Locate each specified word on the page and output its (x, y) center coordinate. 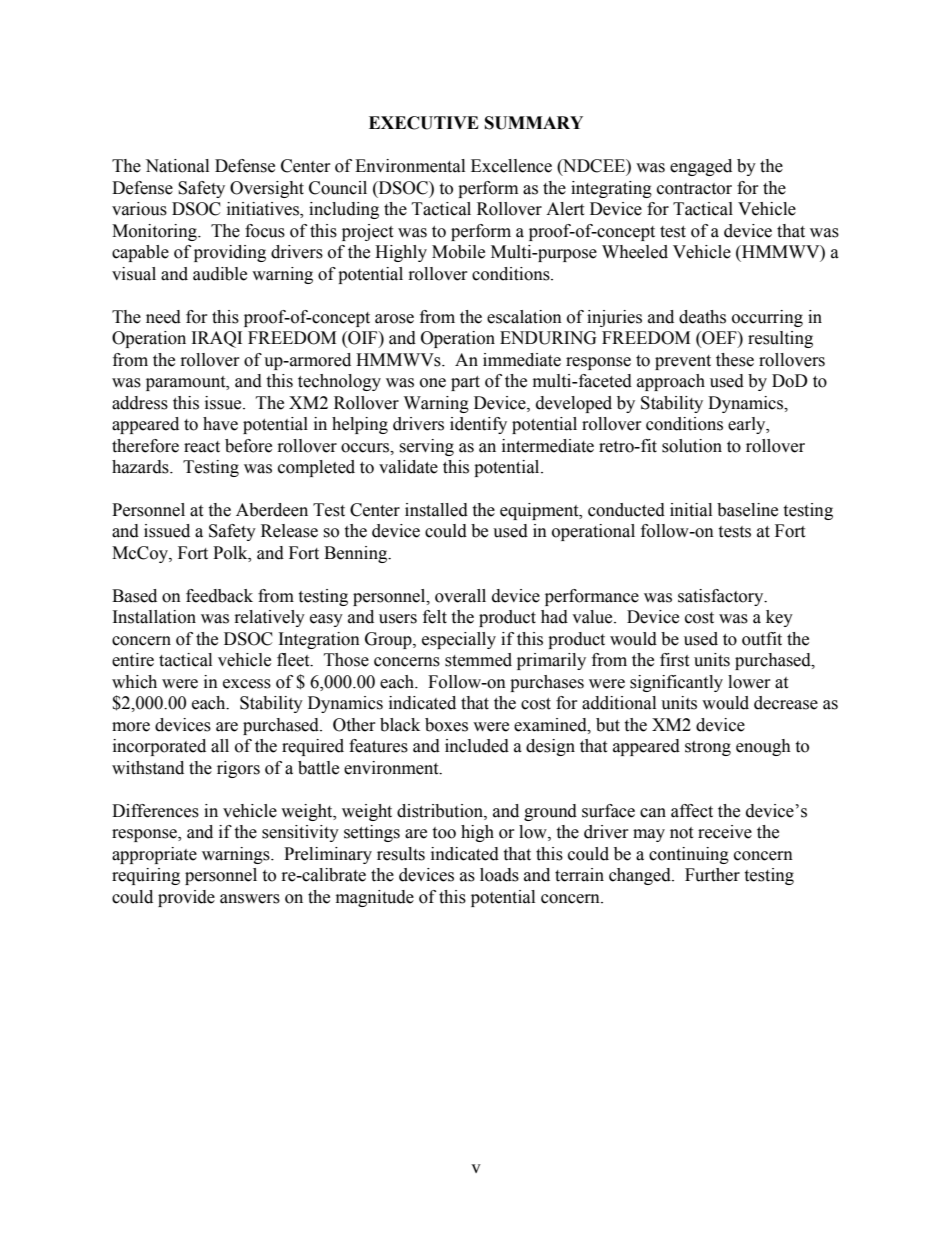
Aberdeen (272, 510)
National (177, 166)
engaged (701, 167)
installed (436, 510)
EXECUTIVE (424, 123)
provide (186, 898)
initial (691, 510)
